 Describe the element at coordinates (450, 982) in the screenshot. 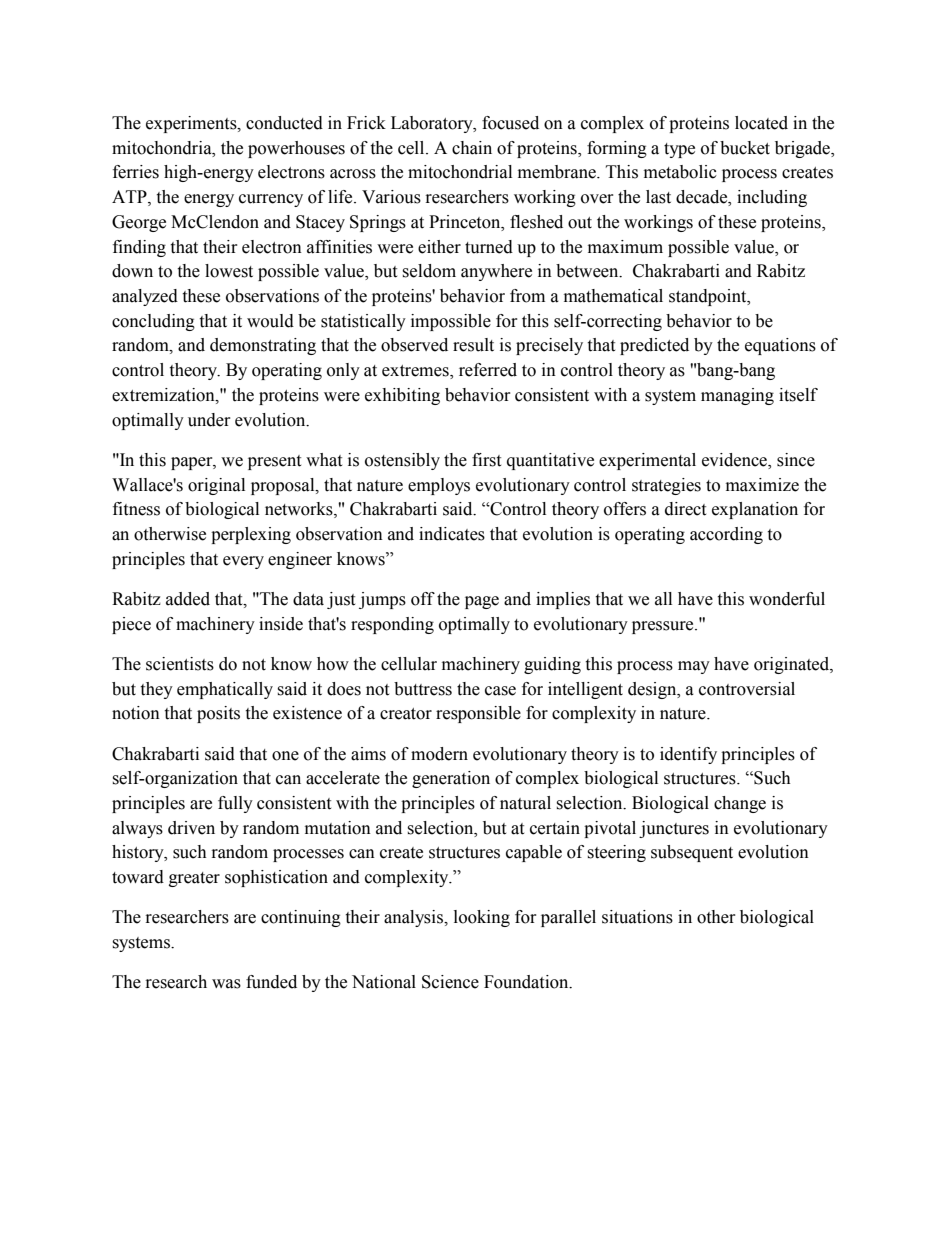

I see `Science` at that location.
